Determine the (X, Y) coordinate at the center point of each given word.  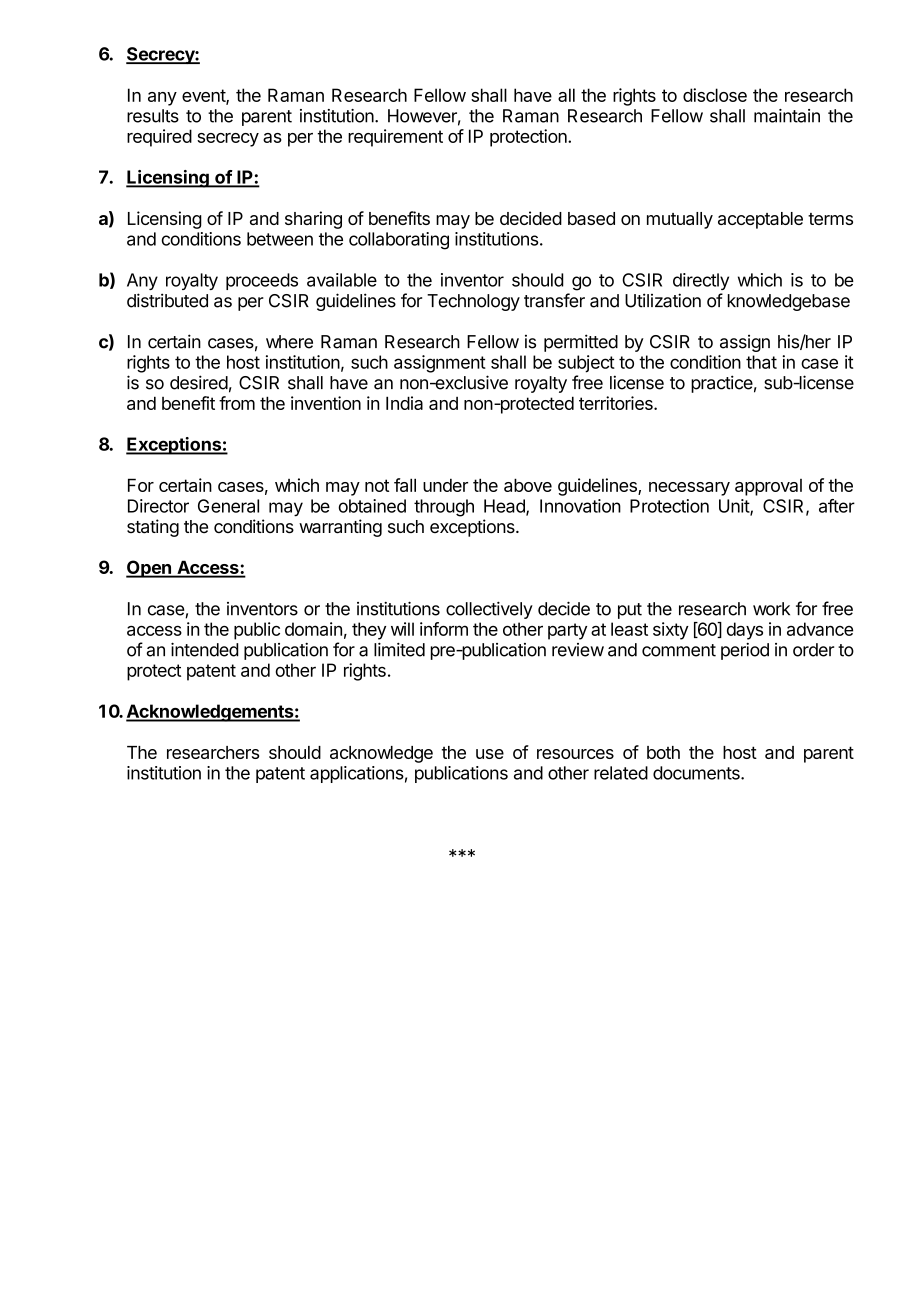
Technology (473, 302)
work (771, 609)
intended (205, 649)
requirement (395, 138)
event (204, 96)
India (404, 403)
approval (768, 487)
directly (701, 281)
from (237, 403)
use (490, 754)
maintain (787, 116)
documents (697, 773)
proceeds (262, 281)
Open (149, 569)
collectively (489, 610)
